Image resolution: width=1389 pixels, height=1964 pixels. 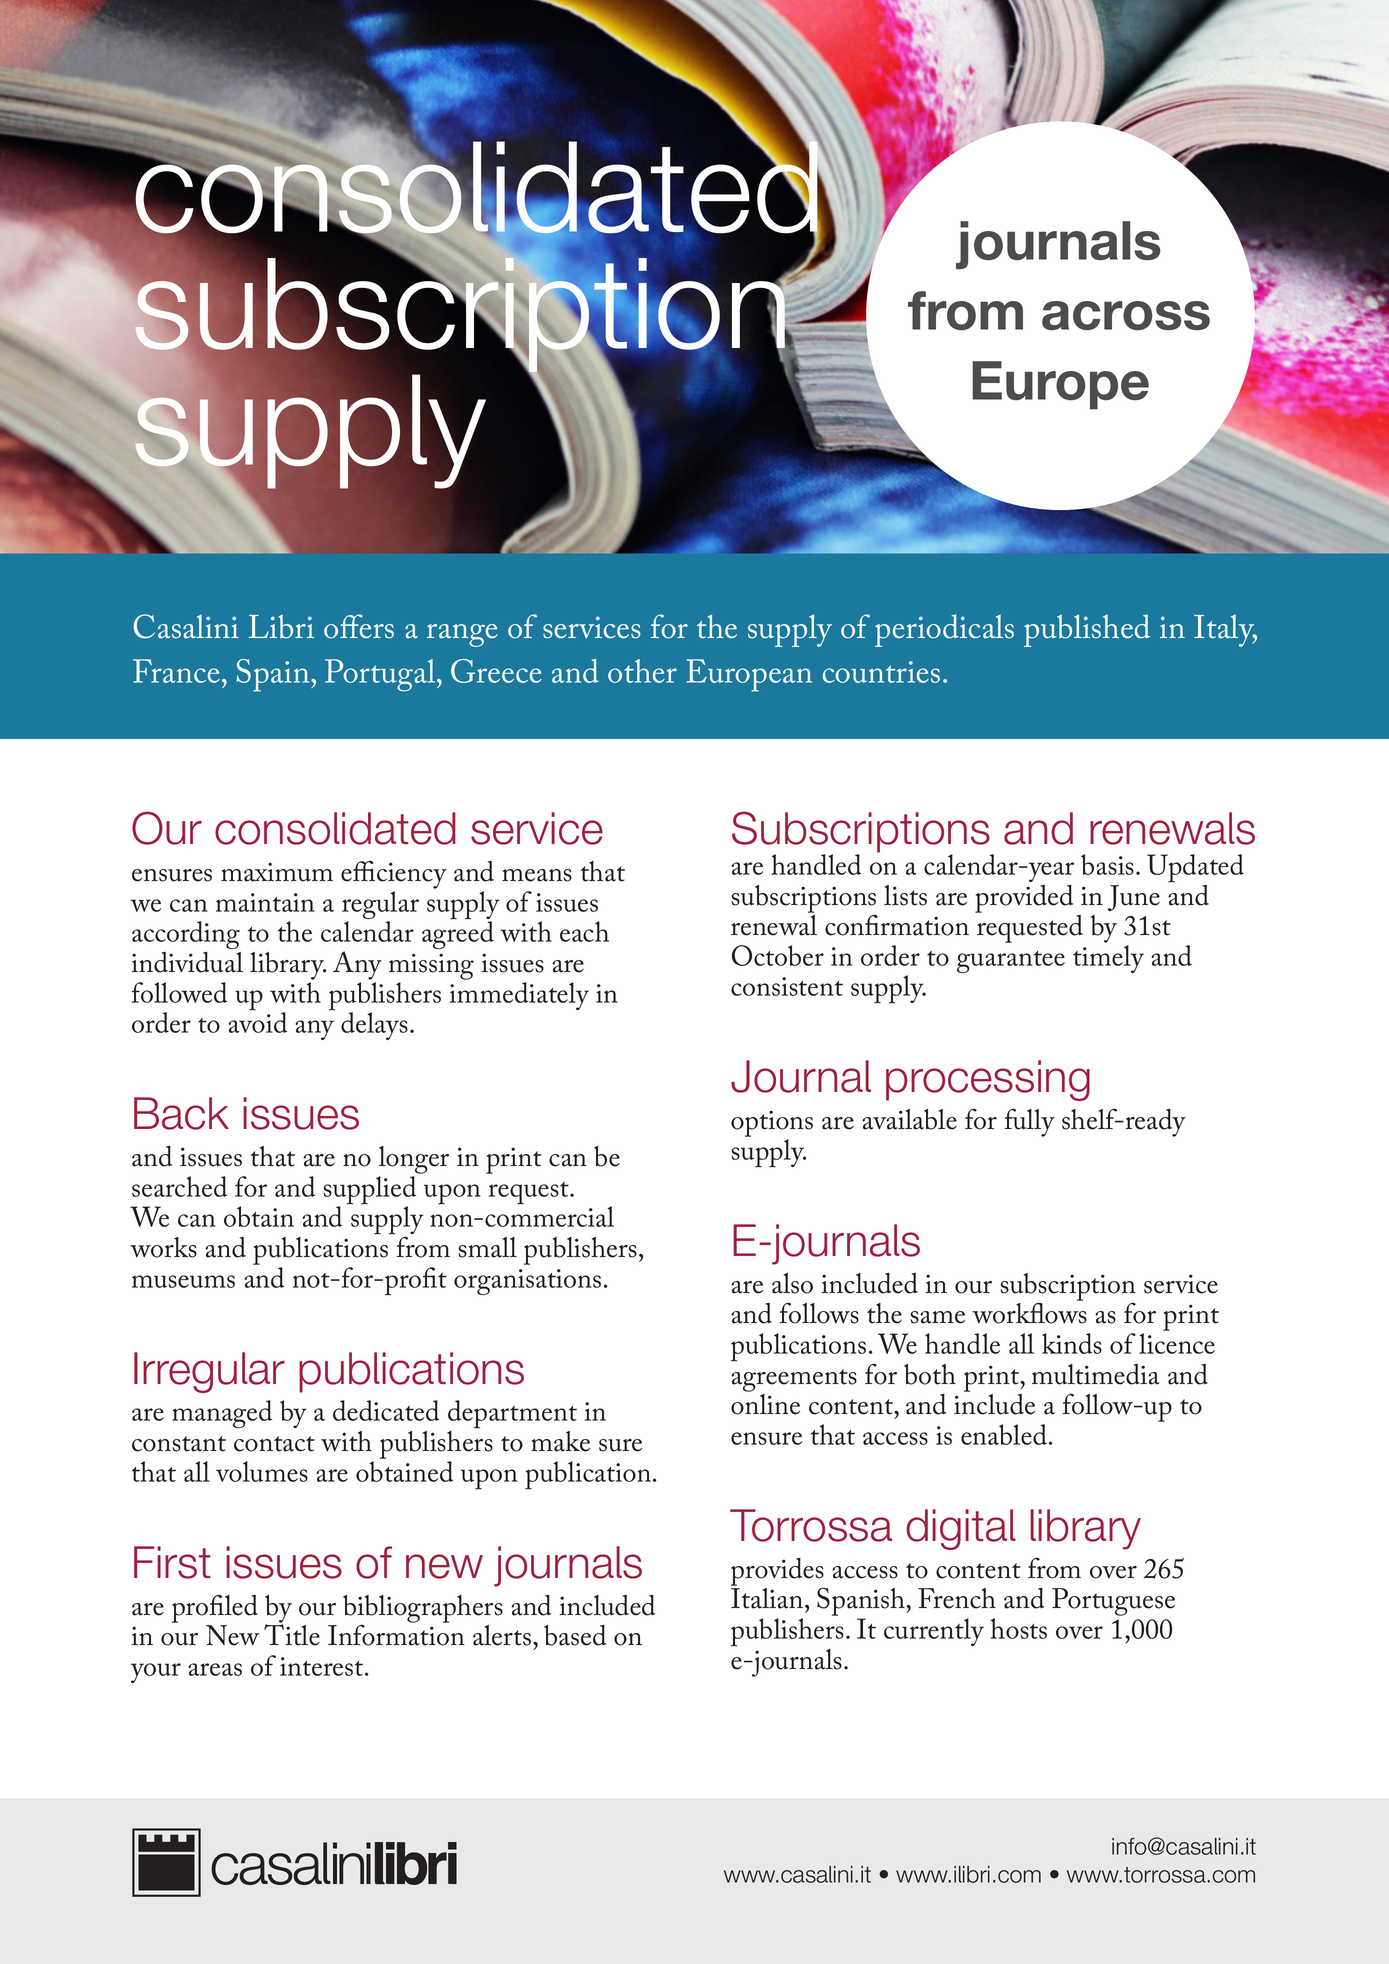 I want to click on offers, so click(x=359, y=626).
